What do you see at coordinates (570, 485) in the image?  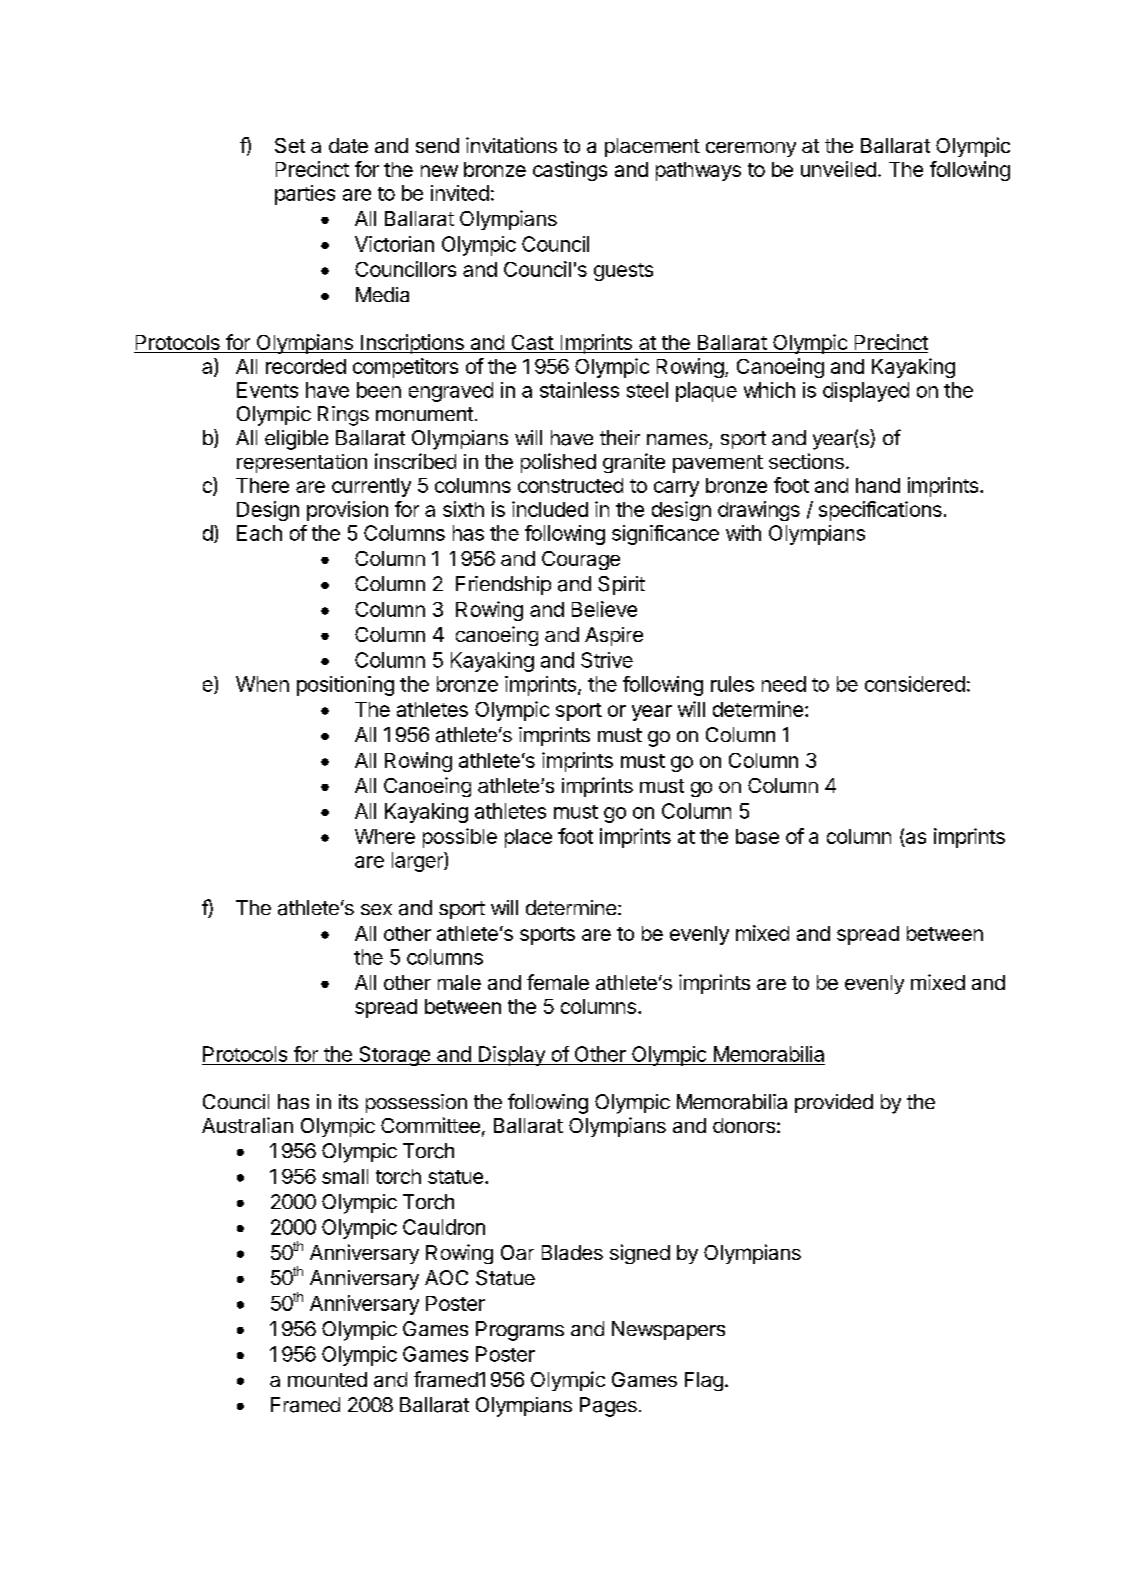 I see `constructed` at bounding box center [570, 485].
